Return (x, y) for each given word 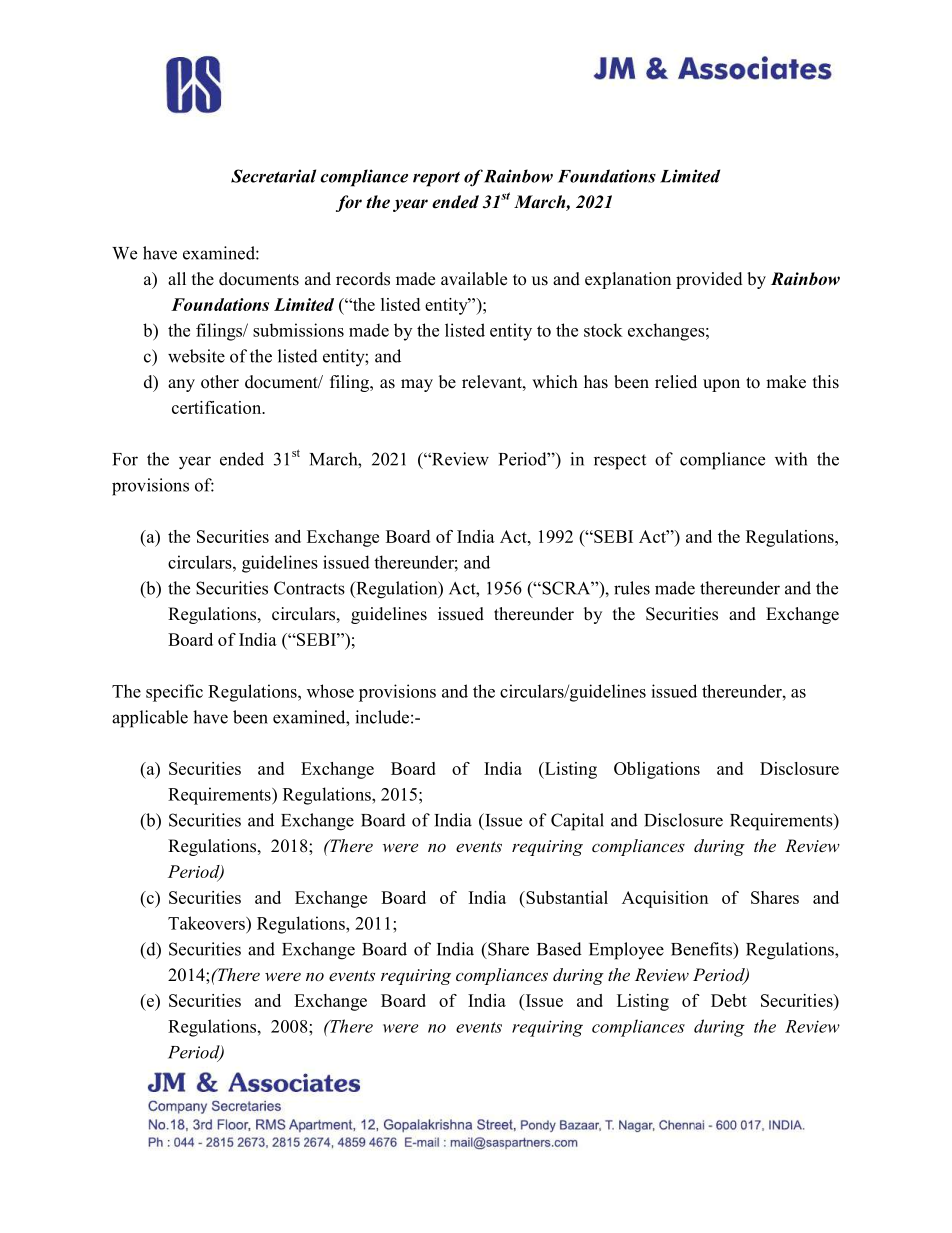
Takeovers (207, 923)
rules (632, 588)
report (436, 179)
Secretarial (273, 176)
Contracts (309, 588)
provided (709, 280)
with (791, 459)
